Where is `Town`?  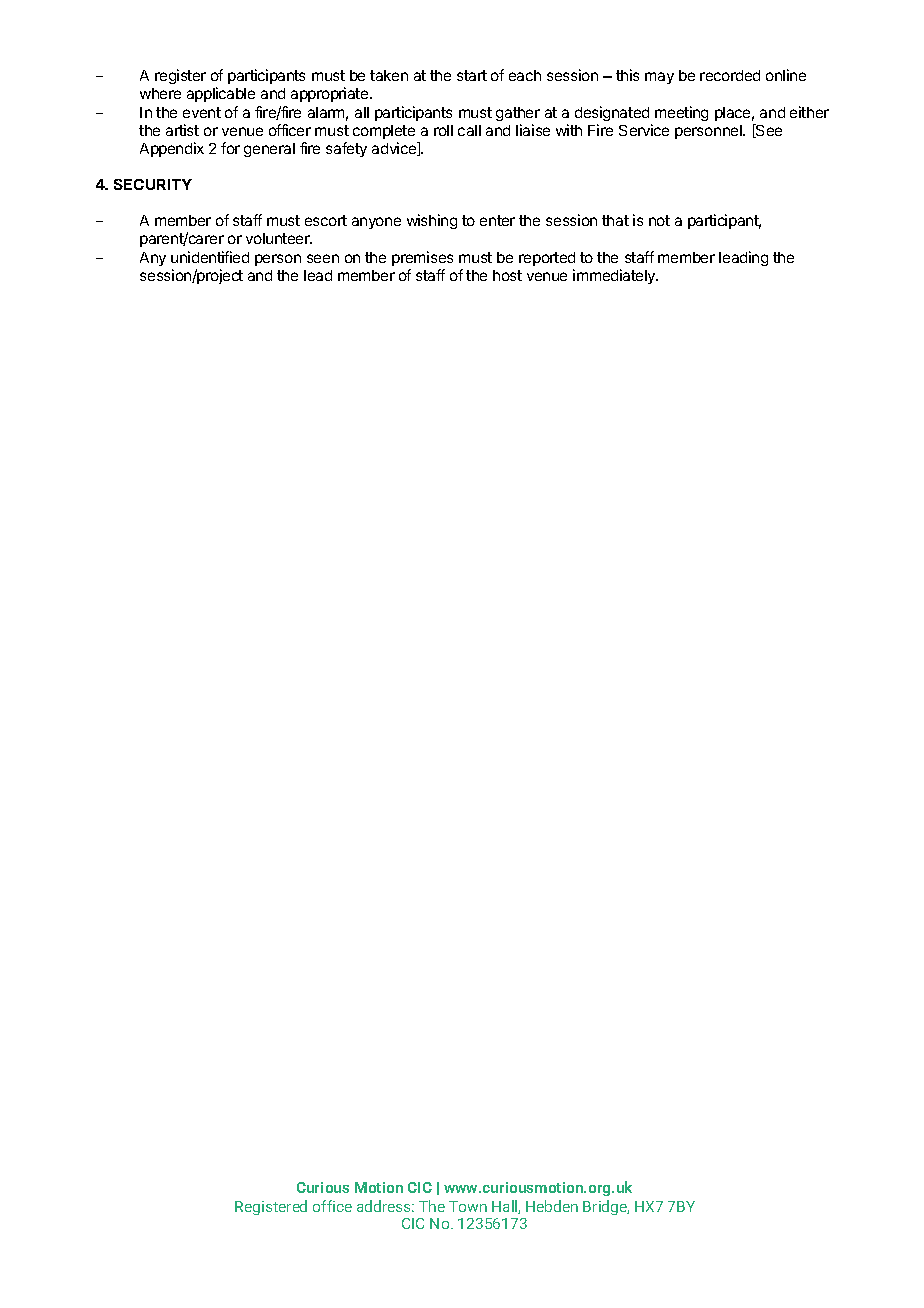 Town is located at coordinates (468, 1206).
